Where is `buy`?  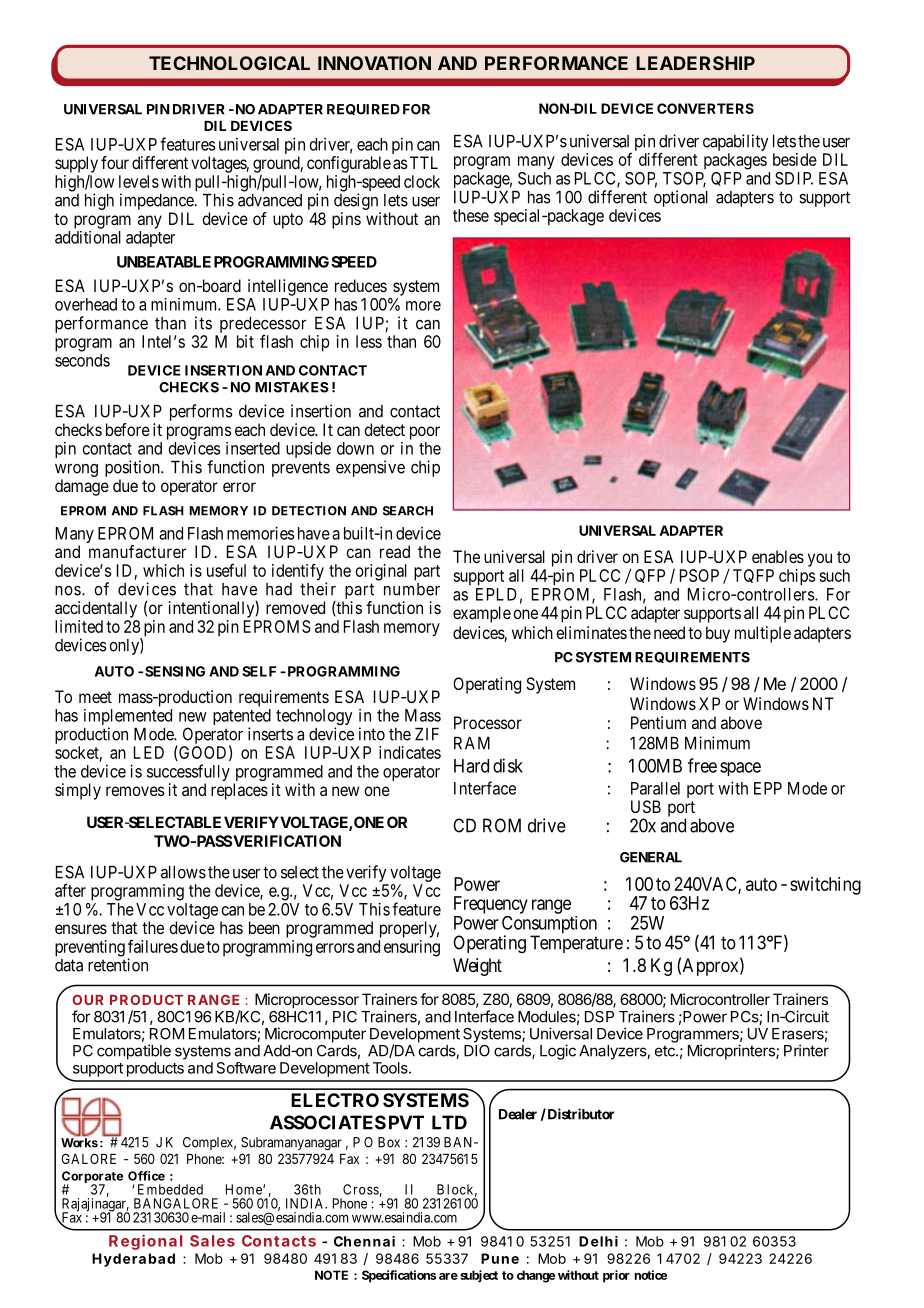 buy is located at coordinates (718, 634).
